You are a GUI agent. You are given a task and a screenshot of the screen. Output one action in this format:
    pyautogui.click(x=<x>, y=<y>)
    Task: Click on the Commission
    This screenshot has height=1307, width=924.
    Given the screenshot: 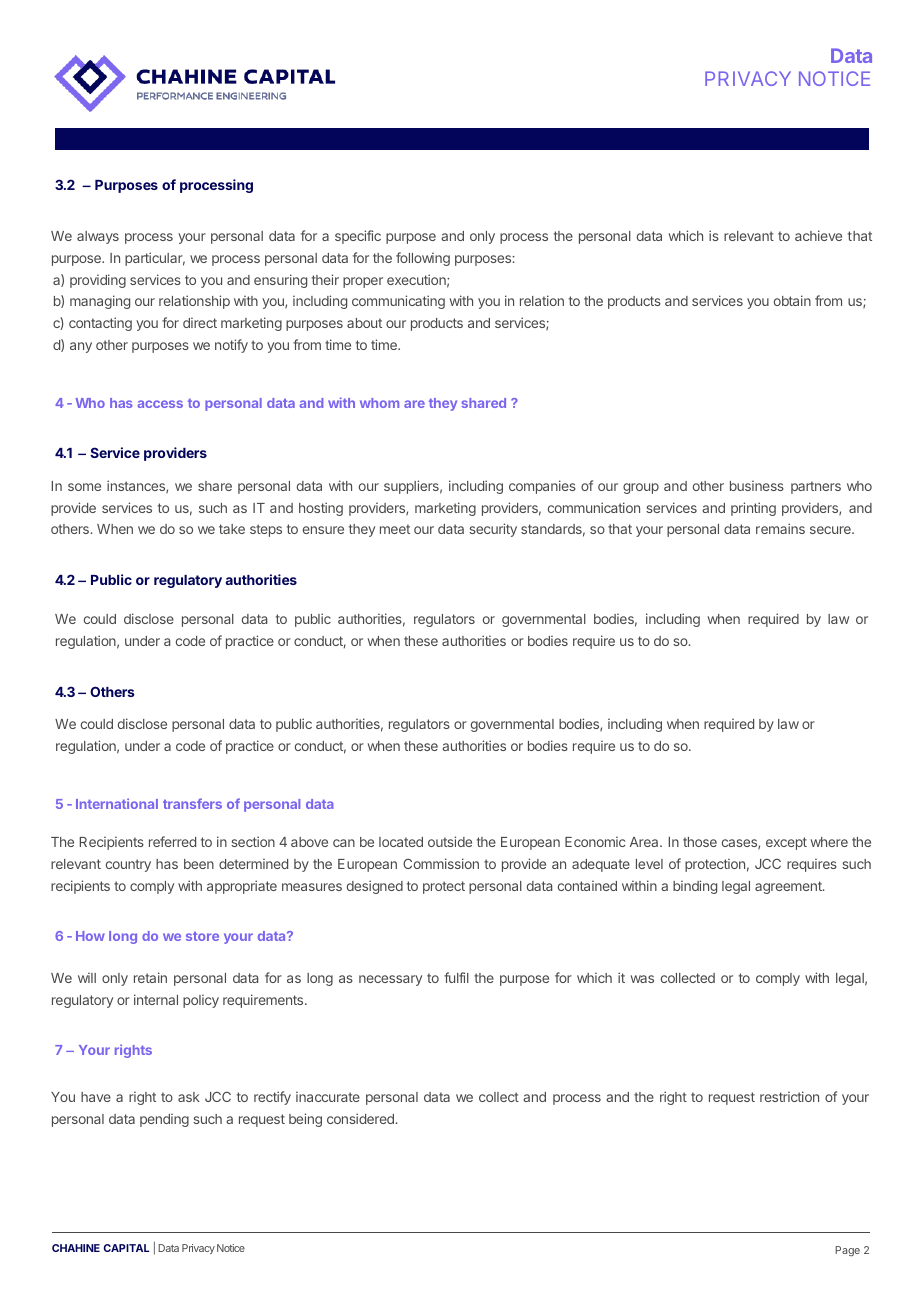 What is the action you would take?
    pyautogui.click(x=441, y=863)
